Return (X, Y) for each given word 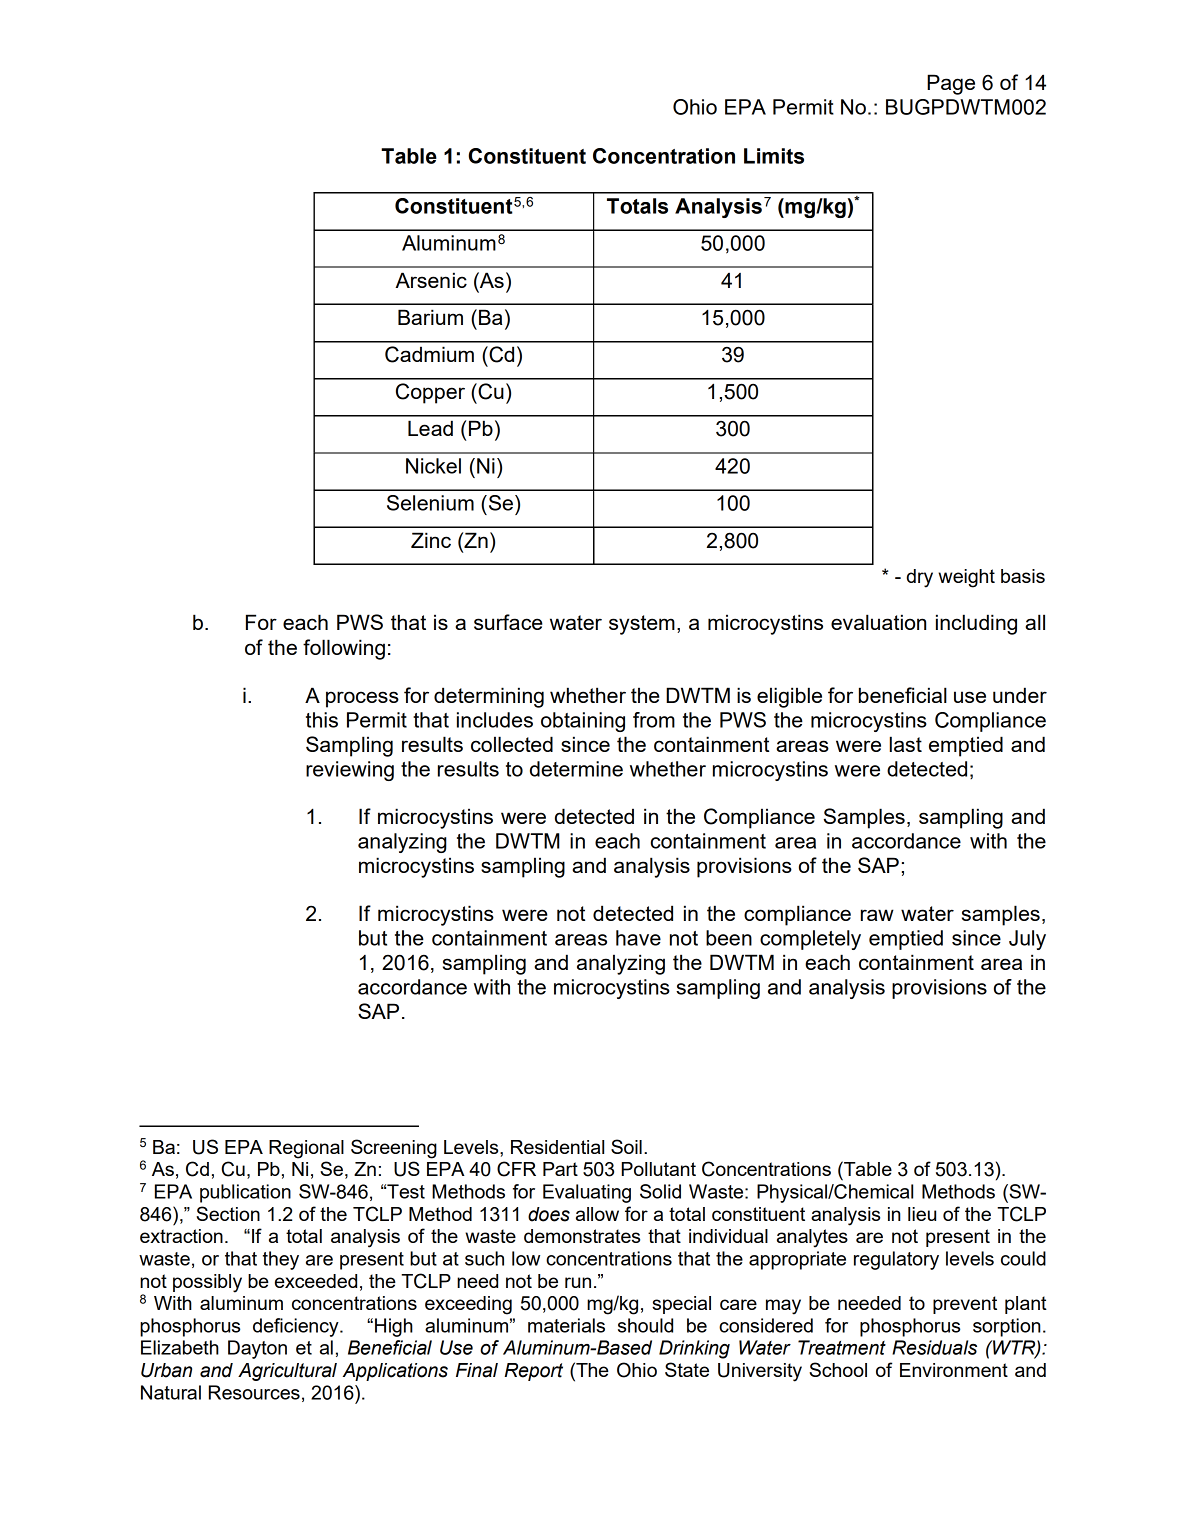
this (322, 720)
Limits (774, 156)
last (906, 744)
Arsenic (431, 280)
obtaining (583, 722)
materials (566, 1325)
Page (951, 84)
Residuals (934, 1347)
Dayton (257, 1349)
